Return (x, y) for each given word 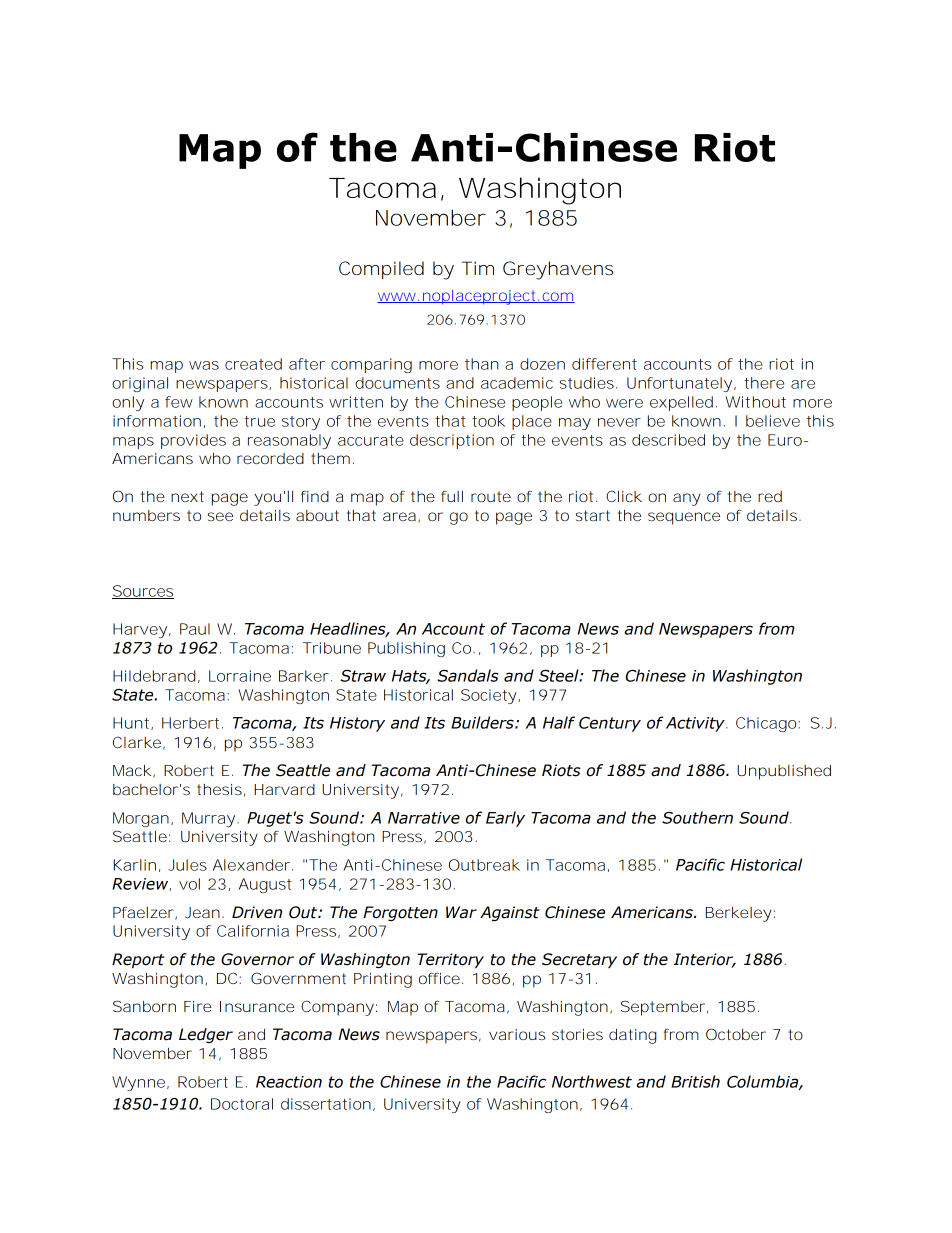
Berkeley (739, 914)
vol (189, 884)
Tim (478, 268)
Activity (696, 724)
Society (489, 696)
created (253, 364)
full (452, 496)
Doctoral (242, 1104)
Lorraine (240, 676)
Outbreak (484, 865)
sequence (684, 518)
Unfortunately (679, 384)
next (187, 496)
